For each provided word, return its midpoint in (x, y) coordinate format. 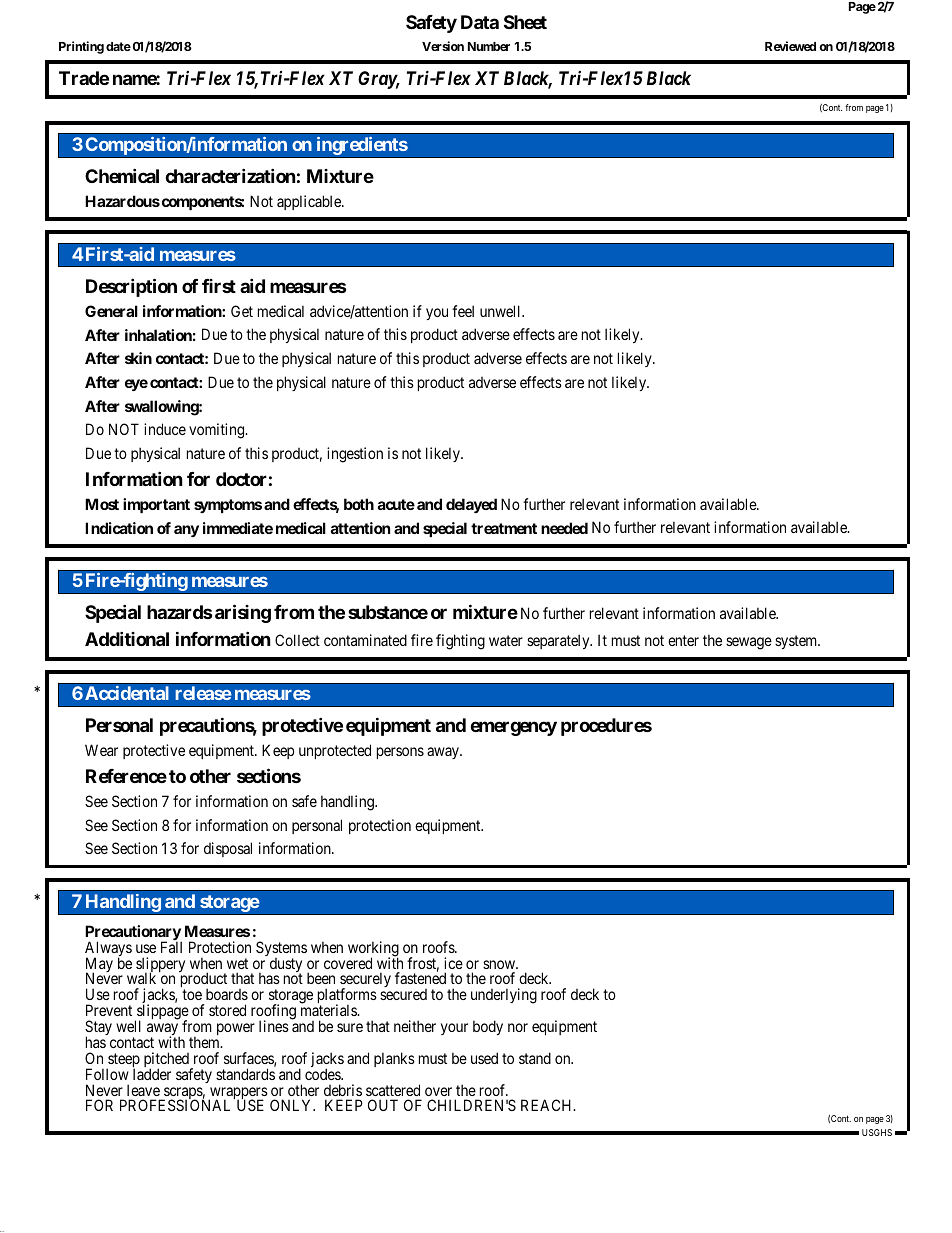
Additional (127, 639)
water (506, 641)
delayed (471, 505)
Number (489, 46)
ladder (152, 1074)
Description (131, 287)
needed (564, 528)
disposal (228, 849)
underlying (504, 996)
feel (463, 311)
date (118, 46)
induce (165, 429)
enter (683, 641)
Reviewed (790, 46)
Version (443, 46)
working (373, 950)
